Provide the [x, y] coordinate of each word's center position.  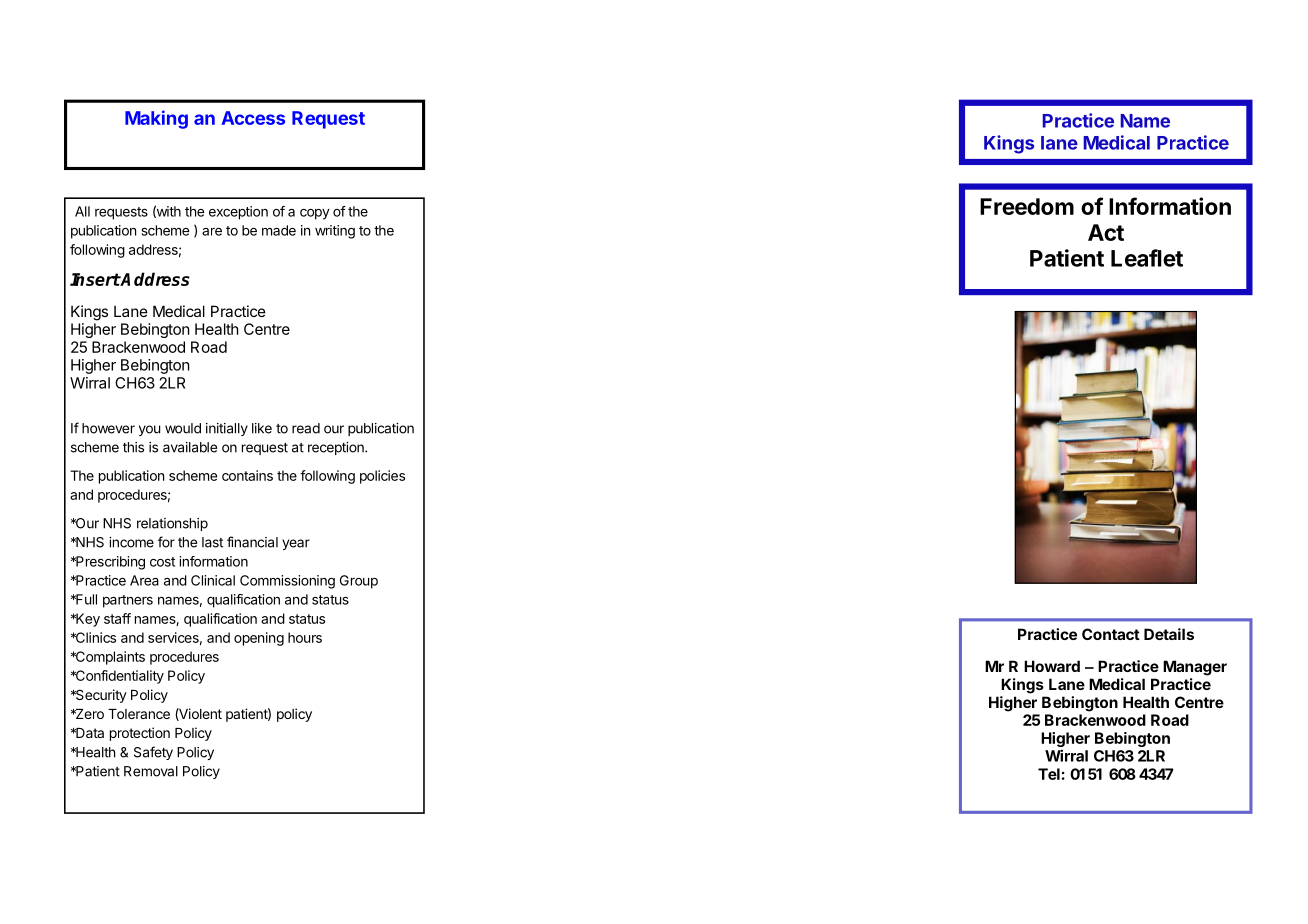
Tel [1049, 774]
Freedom [1027, 206]
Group [359, 582]
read [306, 428]
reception [337, 448]
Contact [1111, 634]
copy [315, 214]
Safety [153, 753]
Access [253, 118]
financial [252, 542]
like [262, 428]
